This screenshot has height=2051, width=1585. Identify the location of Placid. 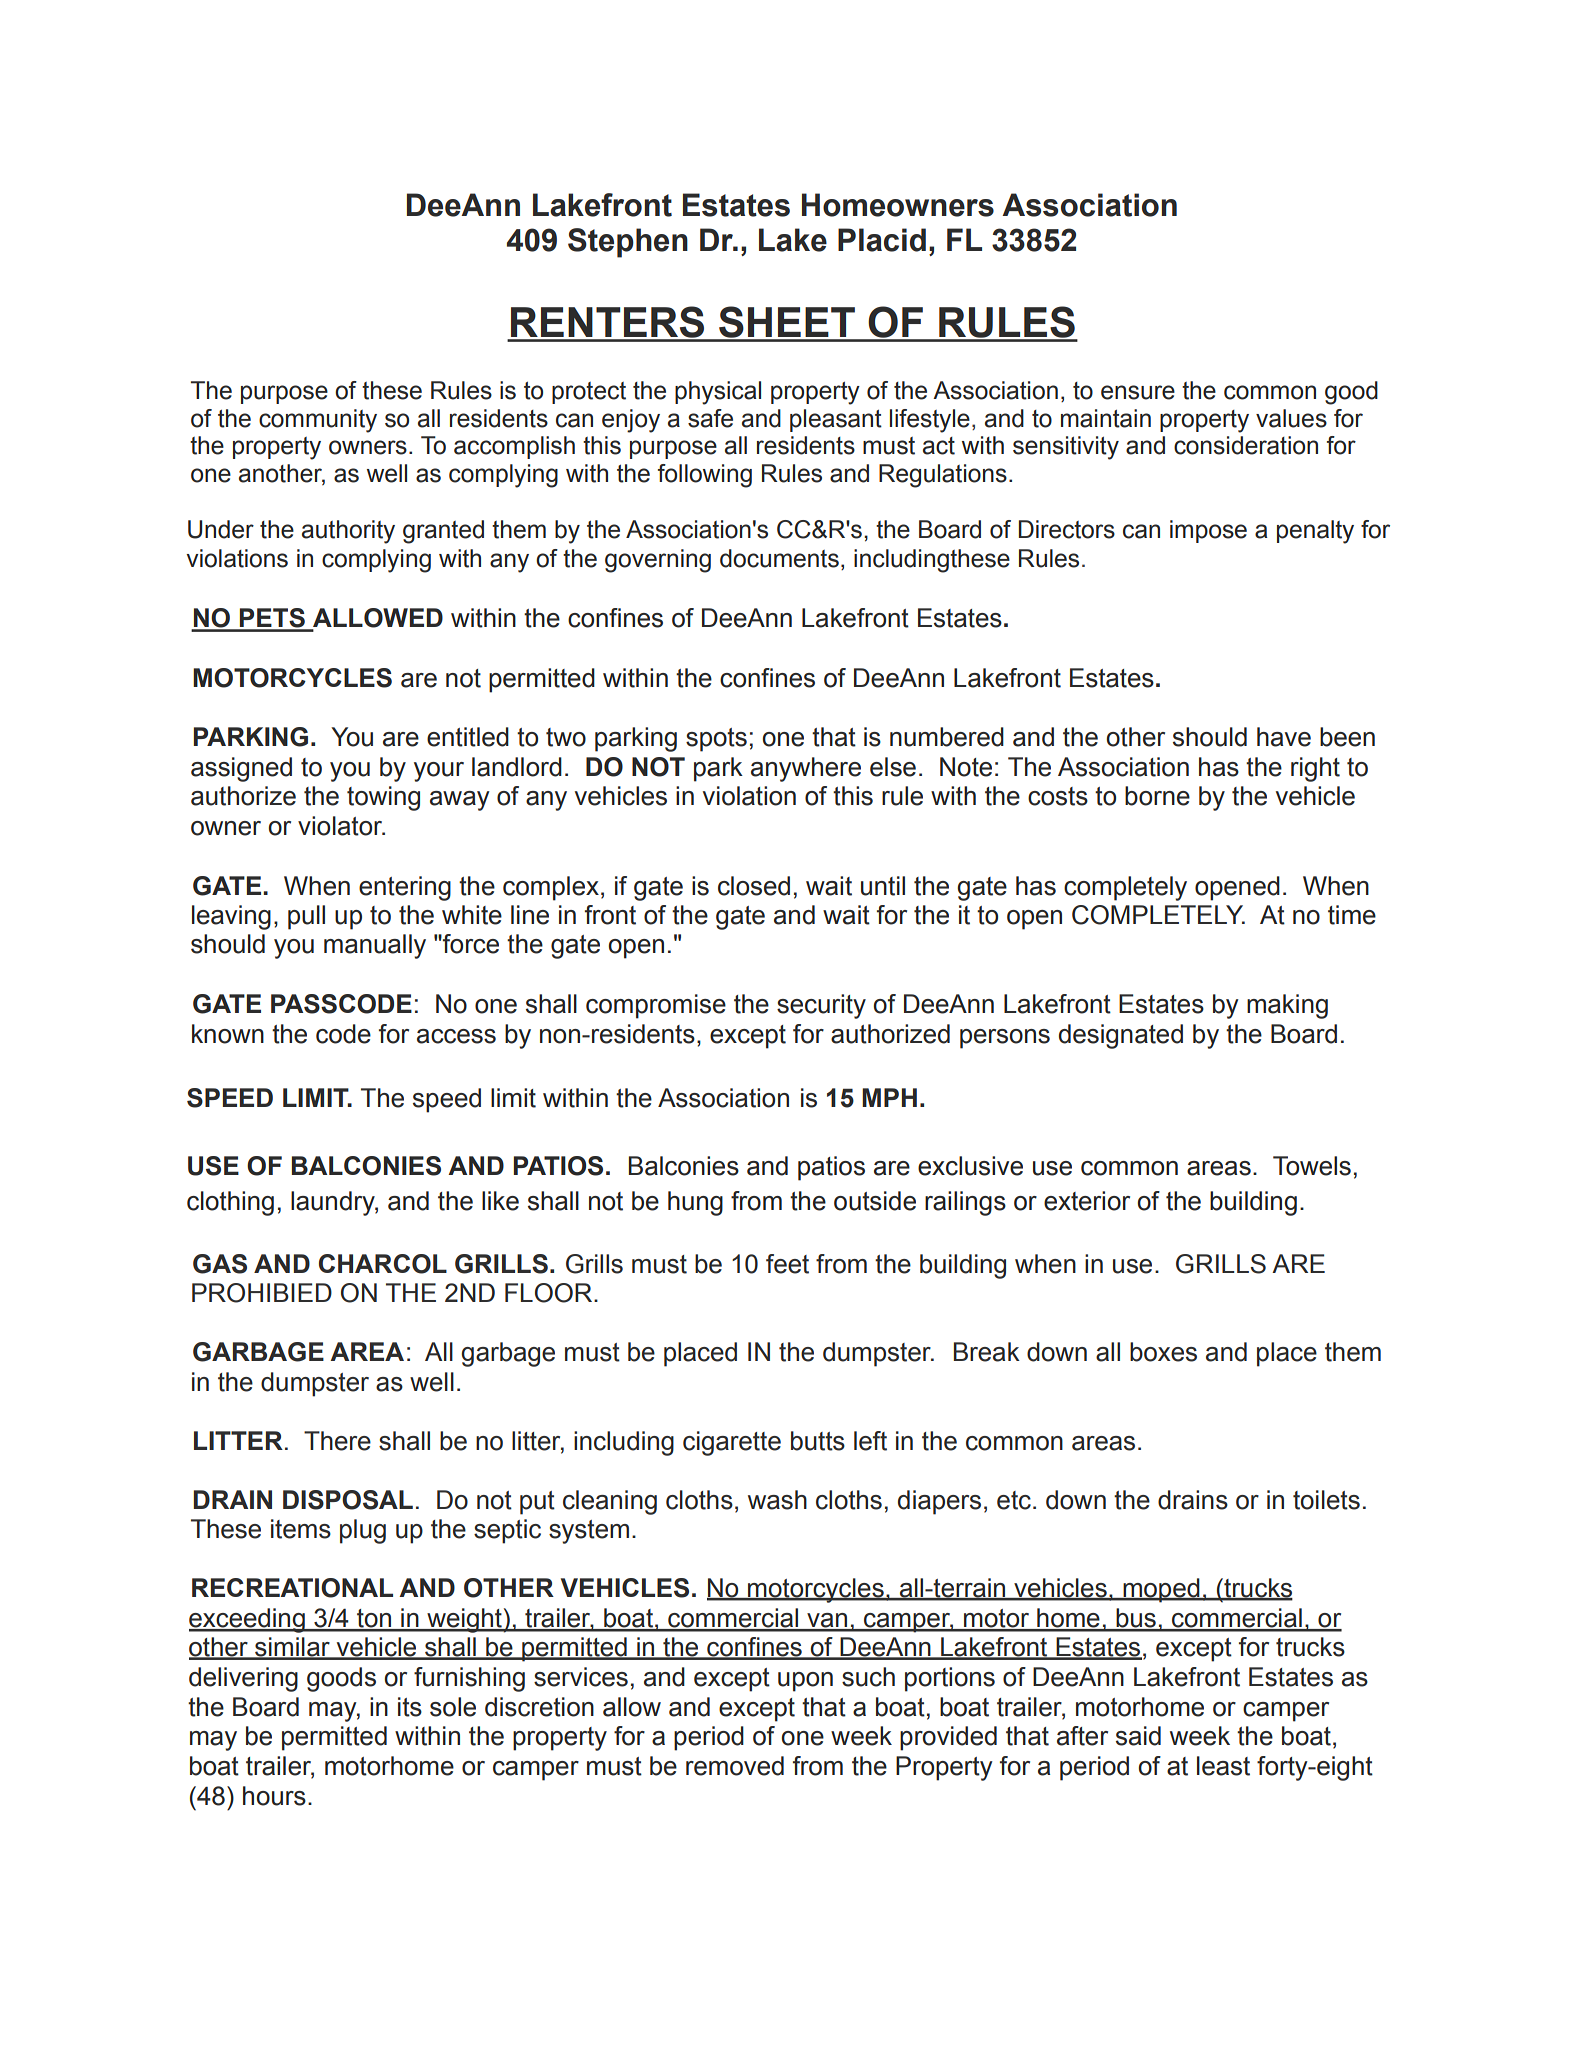
(882, 240).
